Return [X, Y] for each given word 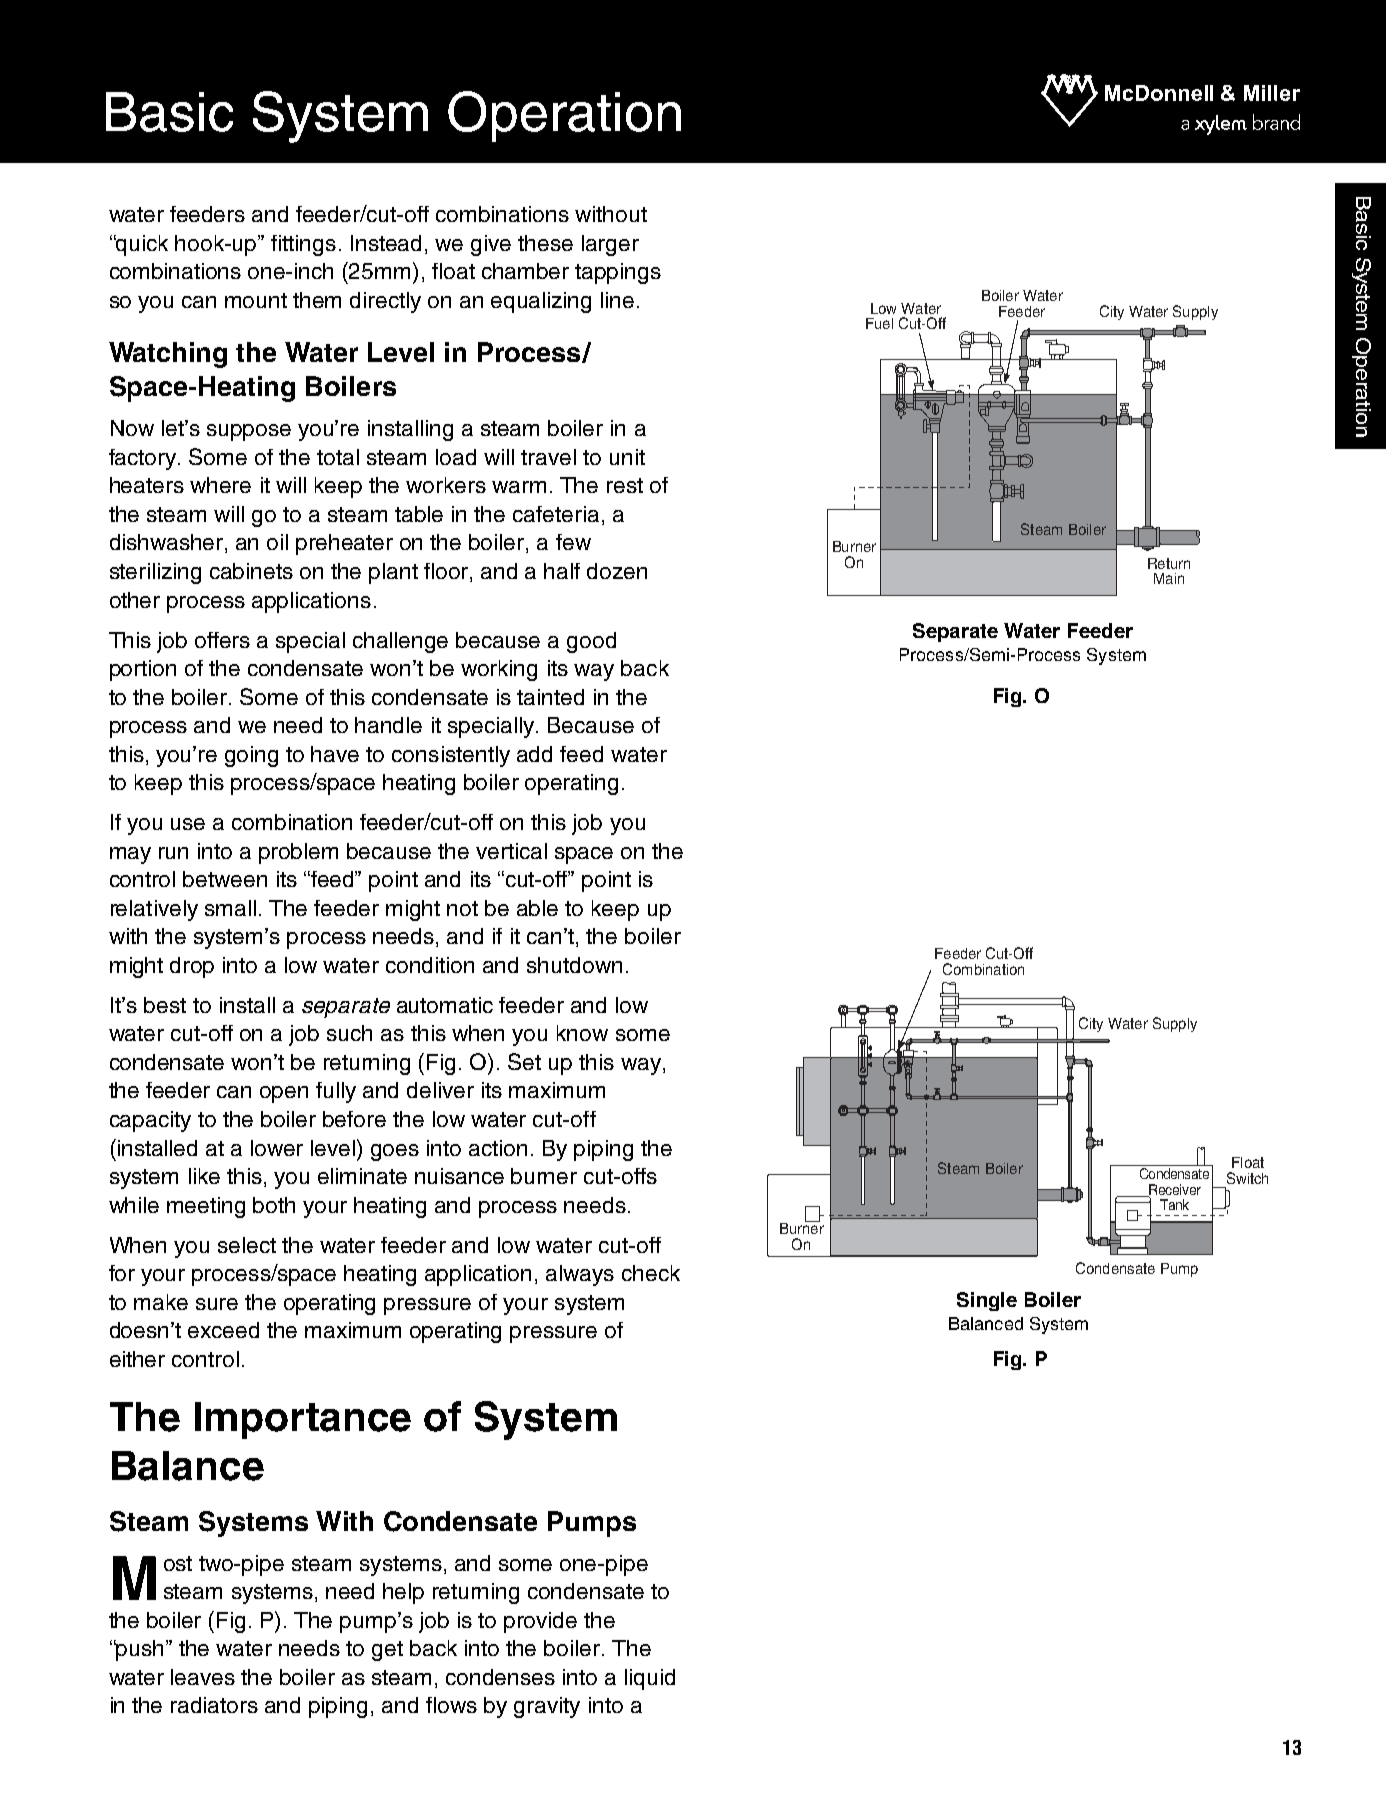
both [274, 1205]
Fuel [879, 323]
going [251, 756]
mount [256, 300]
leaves [203, 1677]
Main [1169, 578]
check [651, 1273]
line [617, 300]
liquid [650, 1679]
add [534, 754]
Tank [1174, 1204]
